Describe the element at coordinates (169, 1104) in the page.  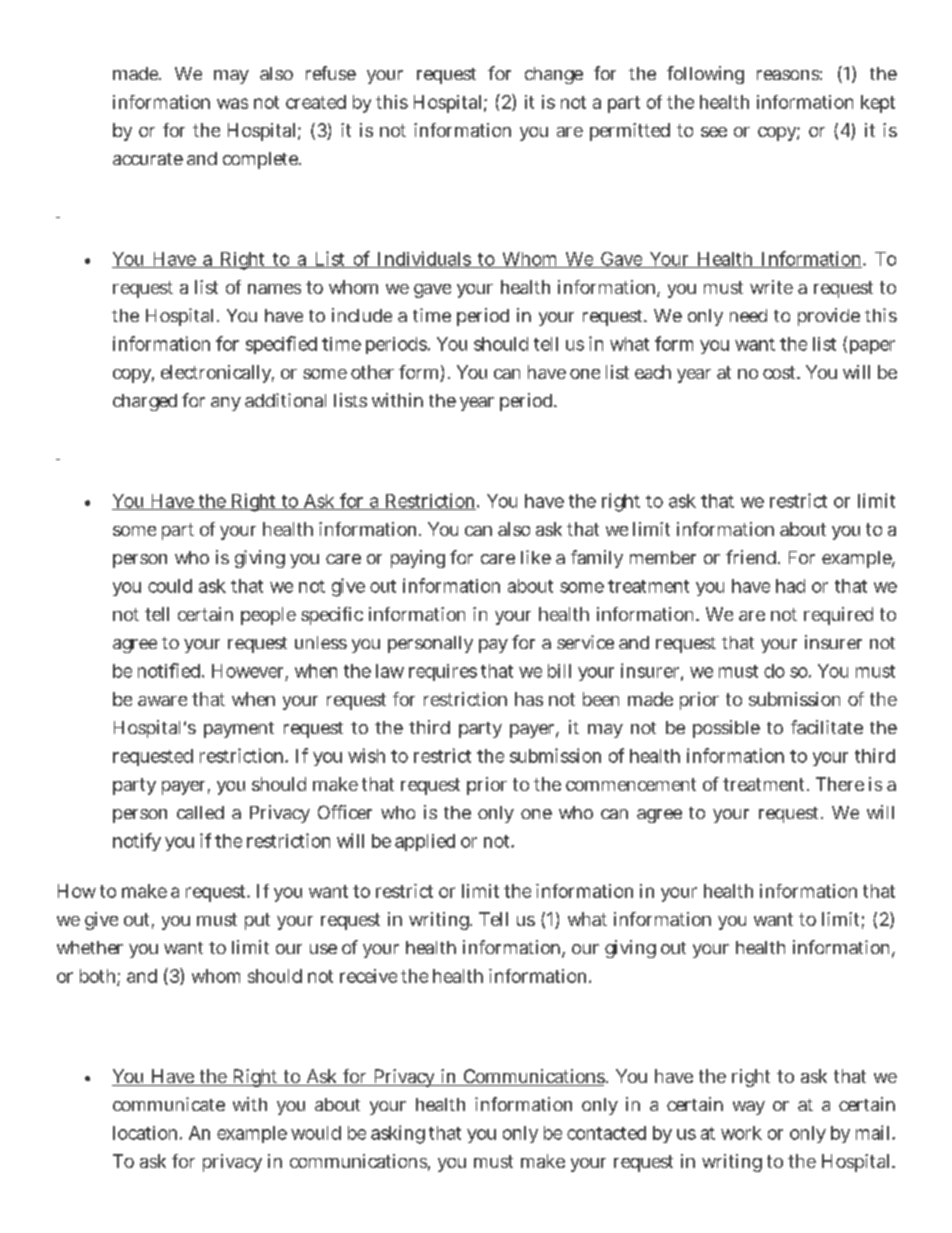
I see `communicate` at that location.
